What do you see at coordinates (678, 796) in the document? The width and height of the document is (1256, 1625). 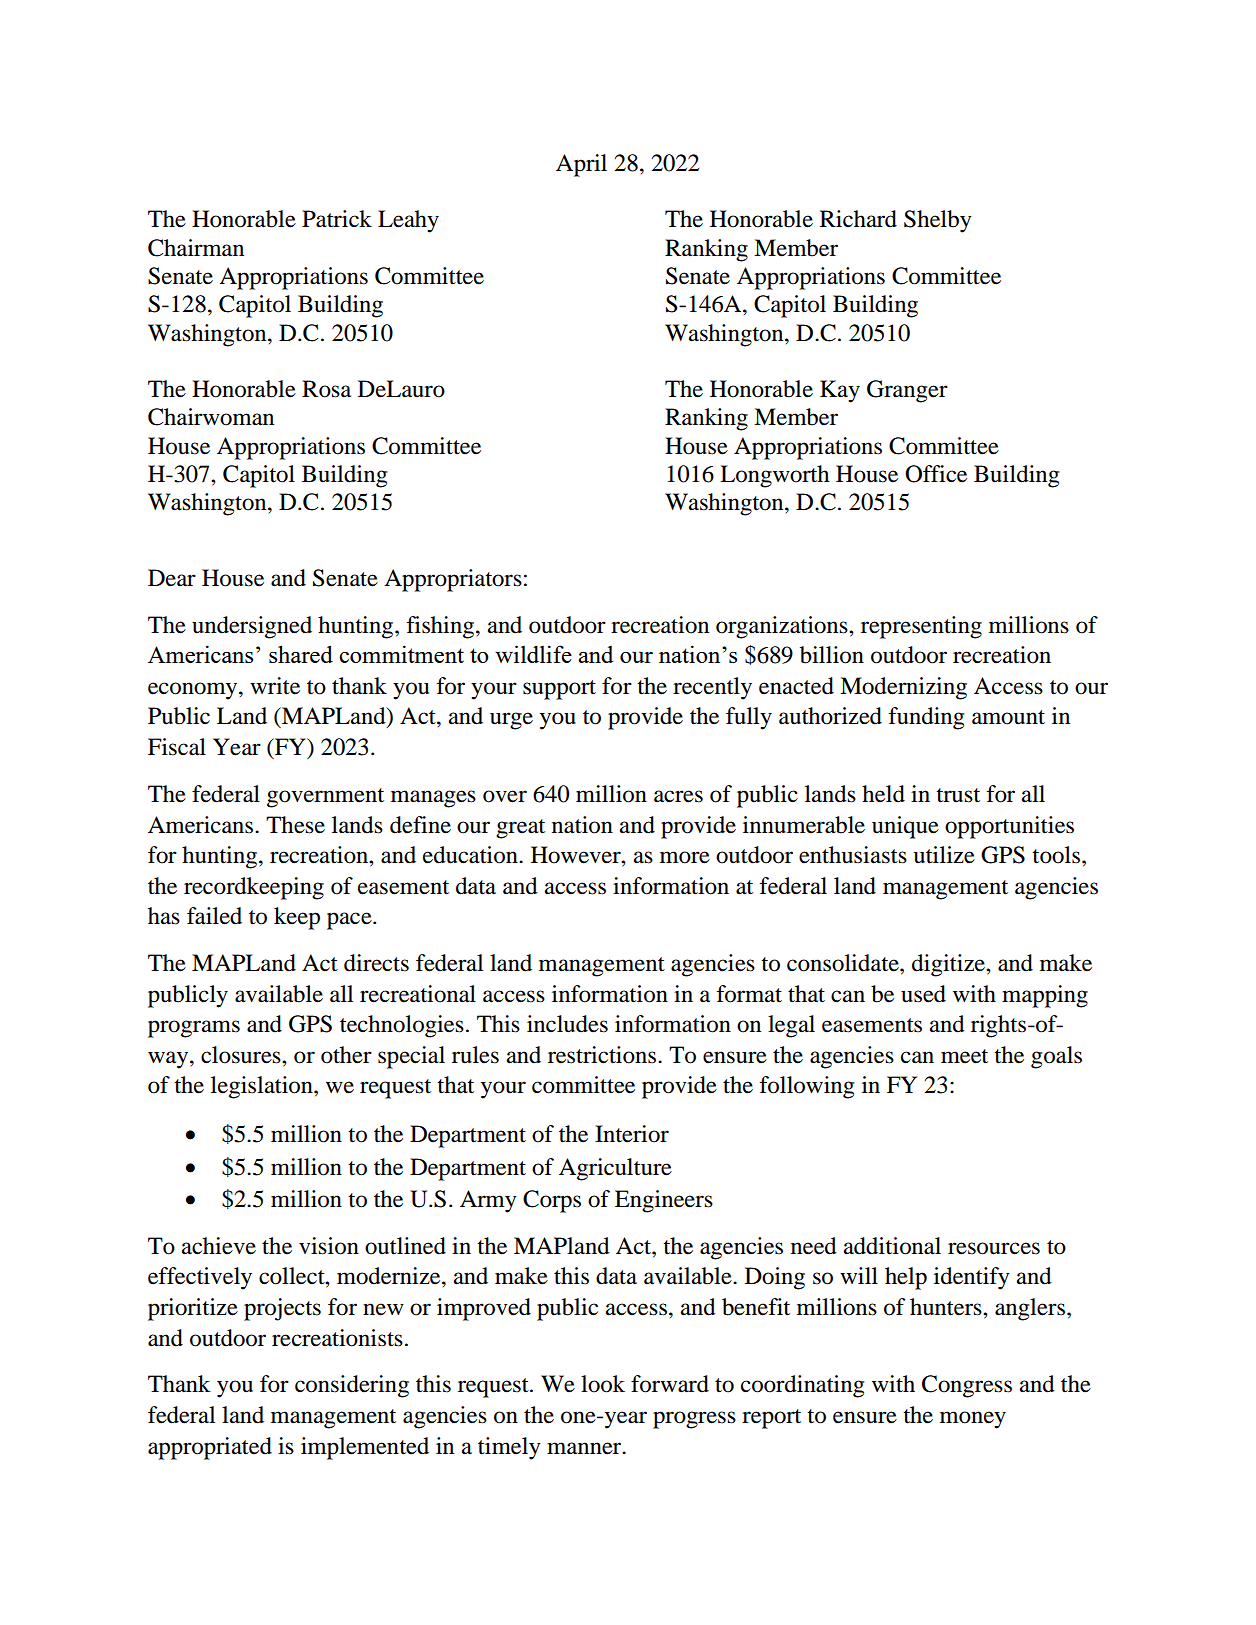 I see `acres` at bounding box center [678, 796].
